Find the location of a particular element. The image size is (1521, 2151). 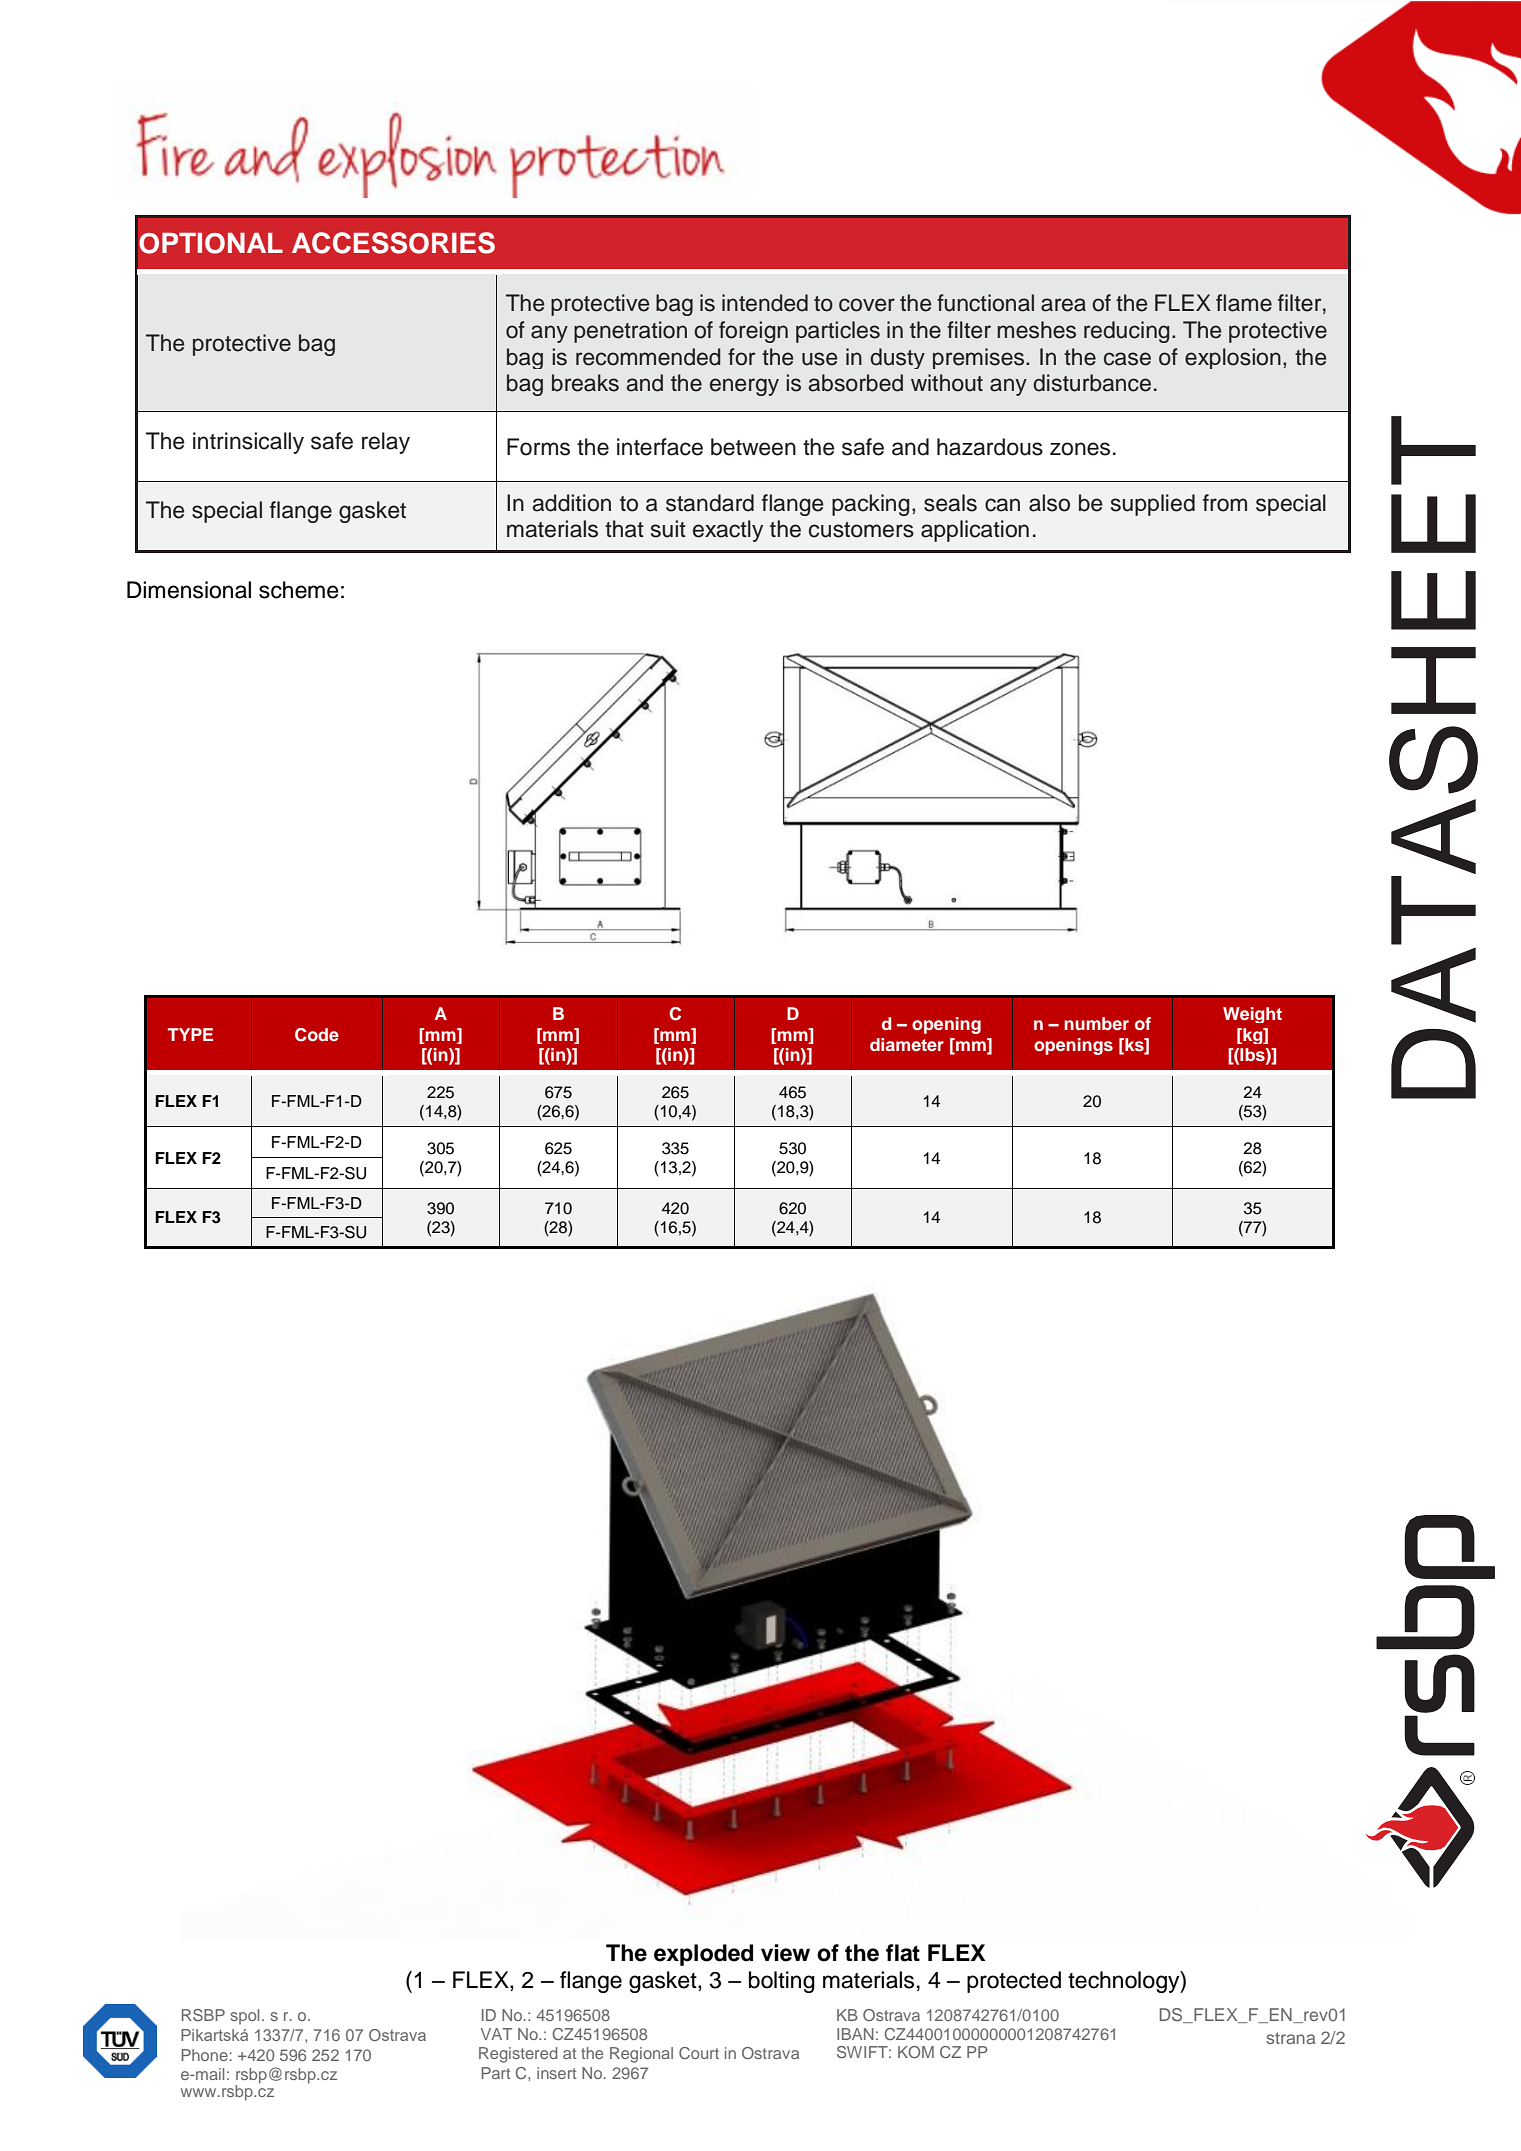

Phone is located at coordinates (205, 2055).
